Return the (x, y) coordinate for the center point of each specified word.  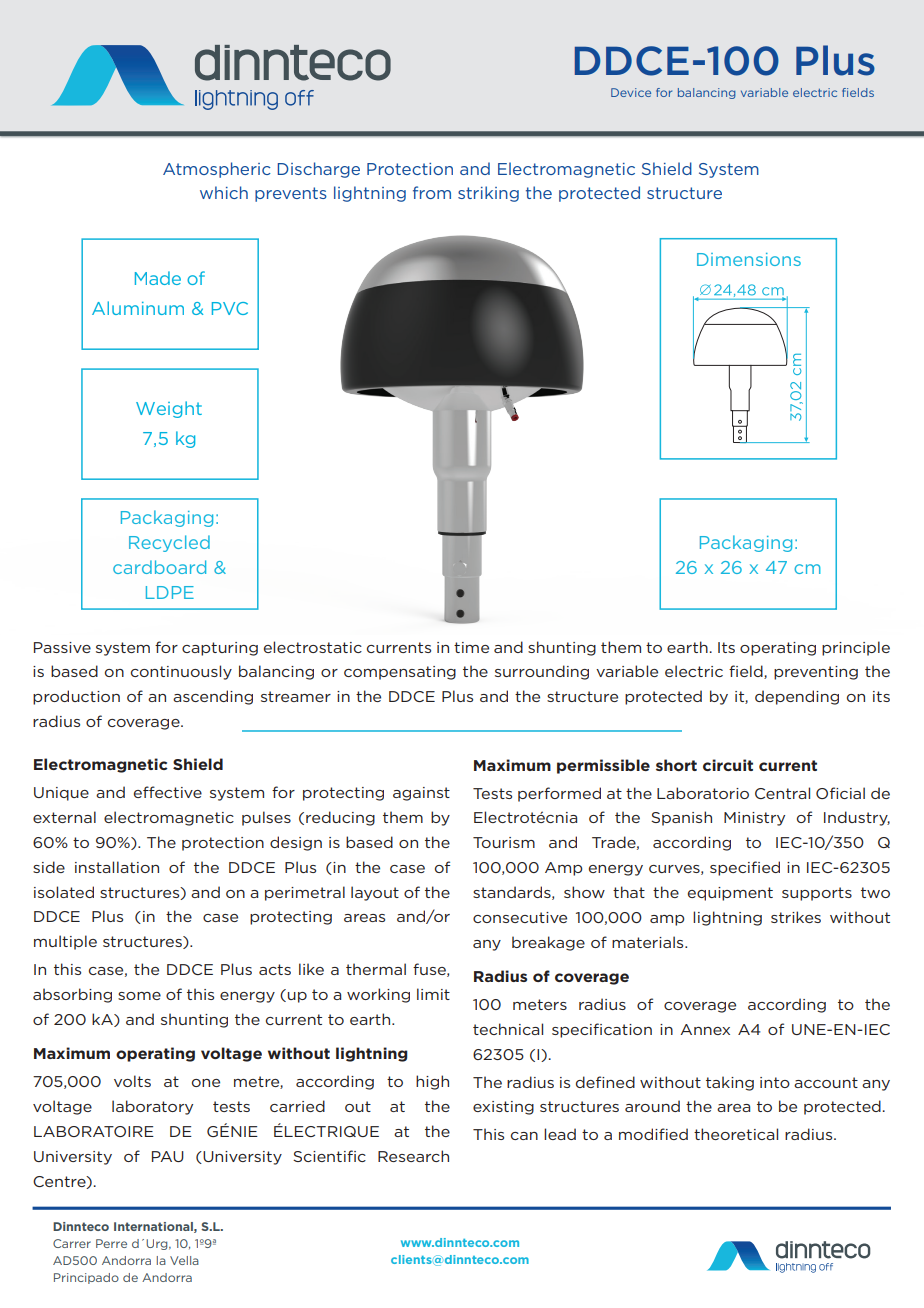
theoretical (736, 1134)
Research (413, 1156)
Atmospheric (217, 170)
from (432, 192)
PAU (168, 1156)
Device (631, 92)
